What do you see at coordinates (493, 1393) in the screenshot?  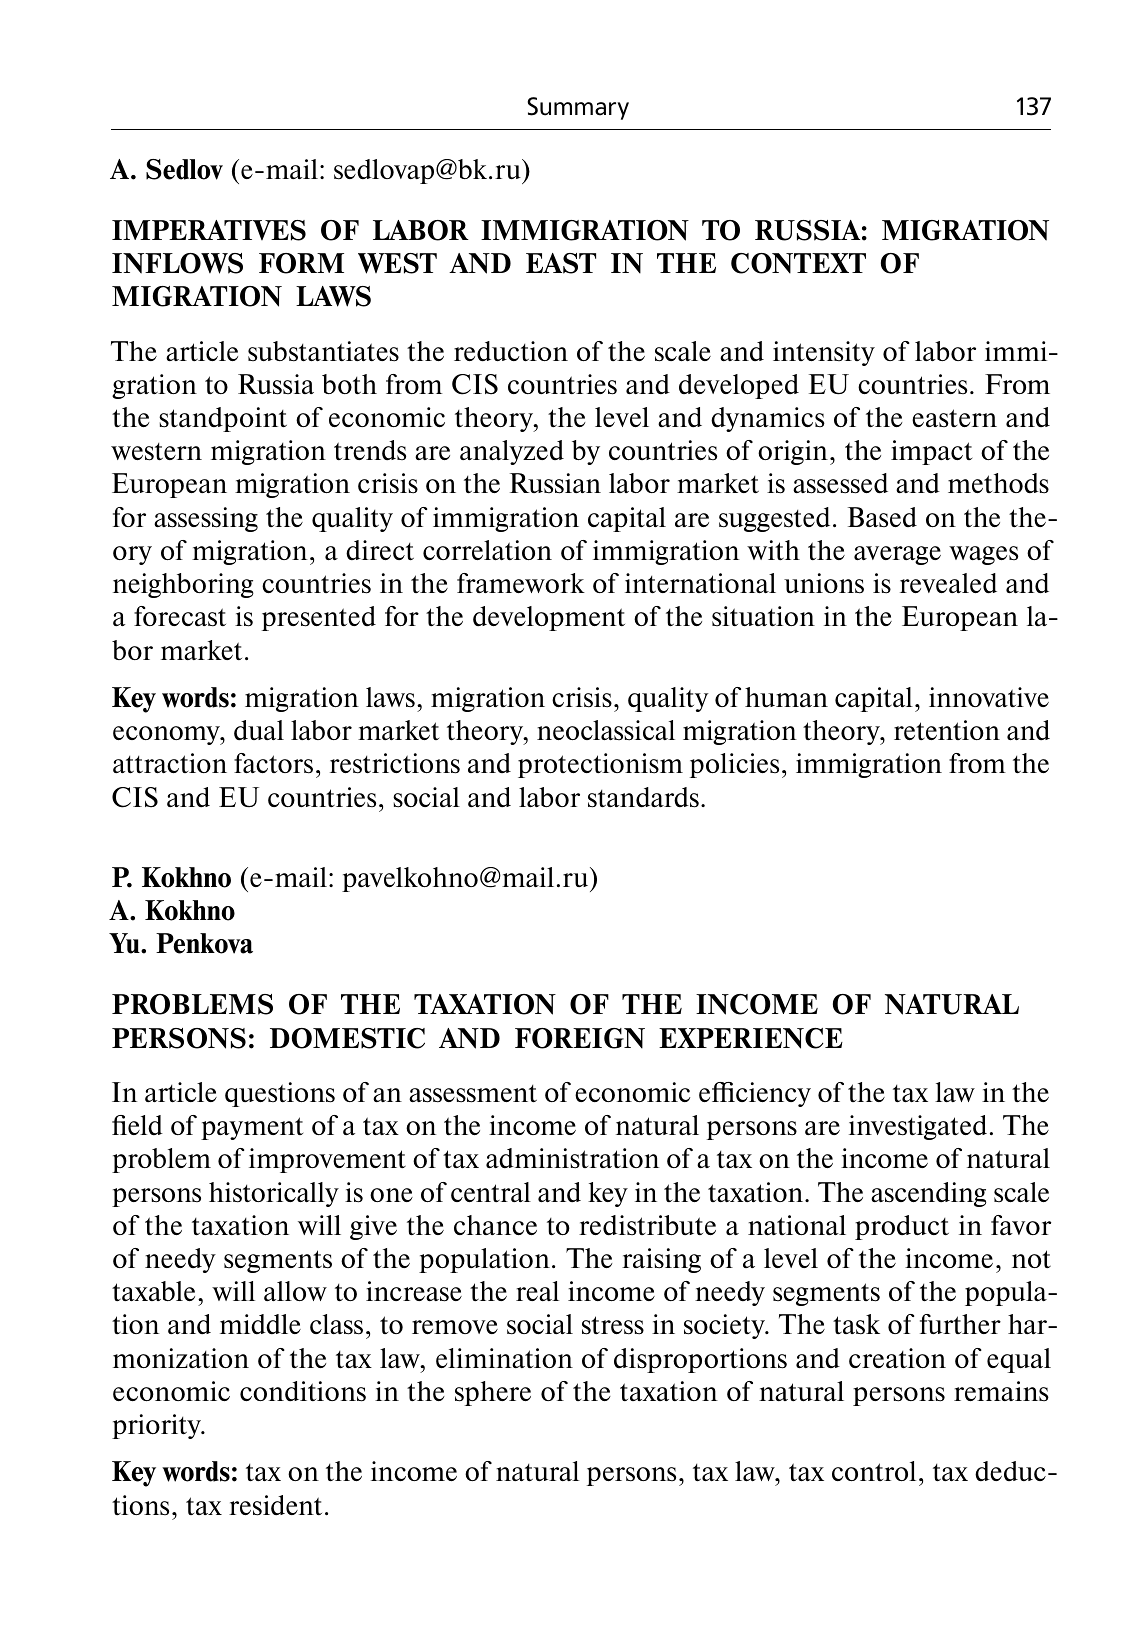 I see `sphere` at bounding box center [493, 1393].
